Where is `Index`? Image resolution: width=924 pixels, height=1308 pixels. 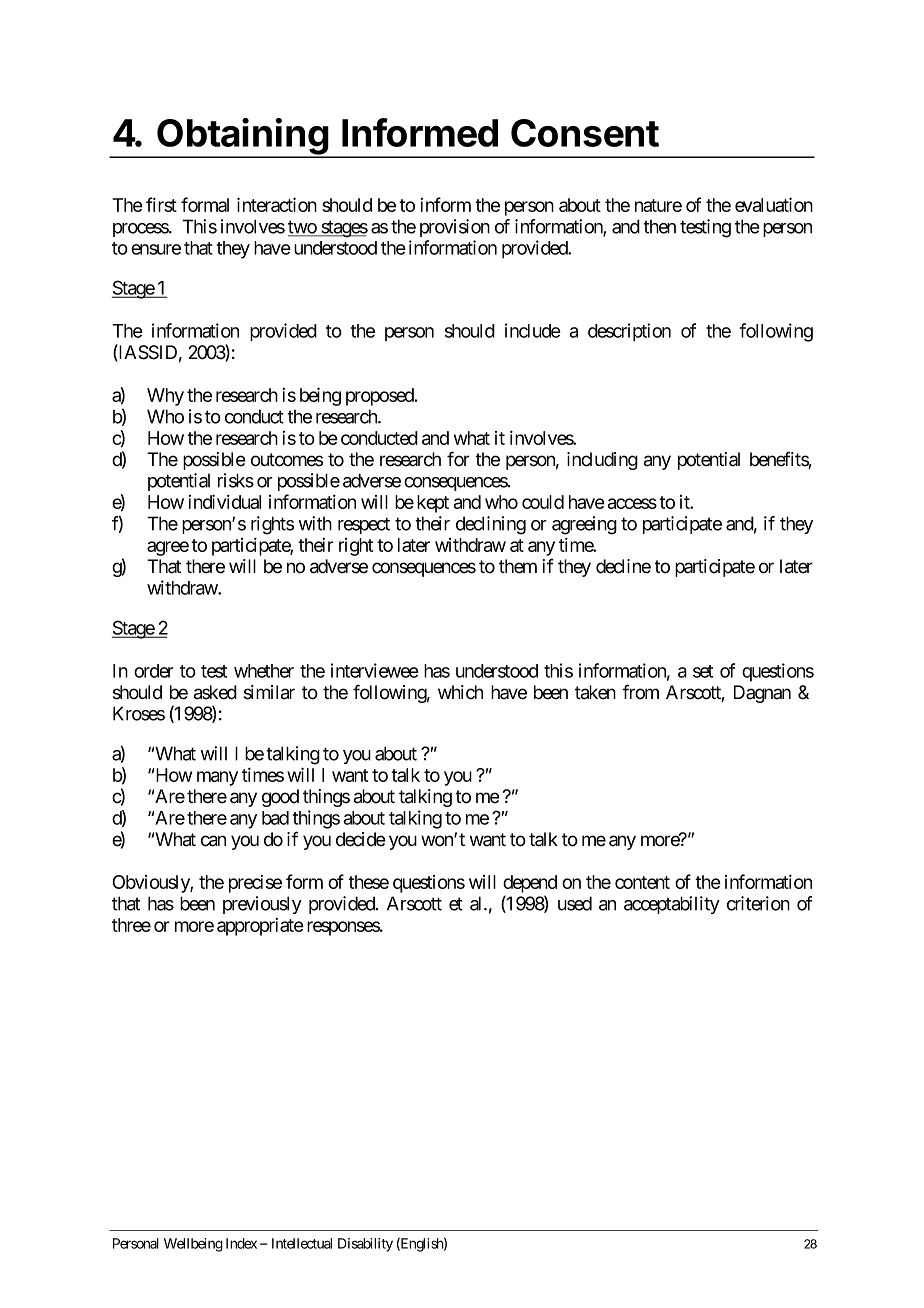
Index is located at coordinates (241, 1243).
